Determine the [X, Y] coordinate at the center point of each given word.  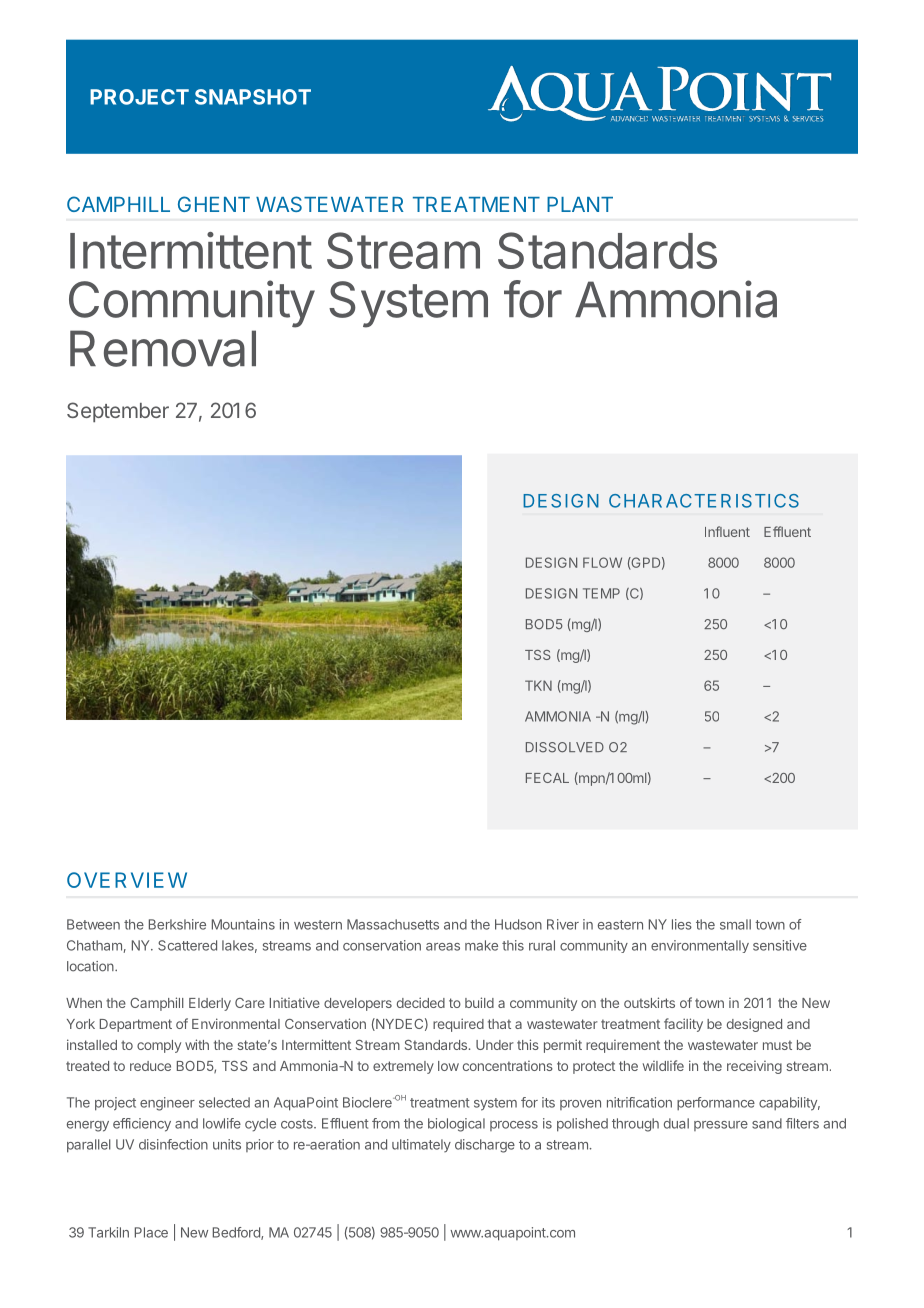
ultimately [421, 1145]
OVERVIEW [127, 880]
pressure [721, 1126]
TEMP [601, 593]
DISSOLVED [565, 747]
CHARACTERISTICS [704, 501]
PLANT [580, 204]
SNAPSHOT [253, 97]
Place [151, 1232]
